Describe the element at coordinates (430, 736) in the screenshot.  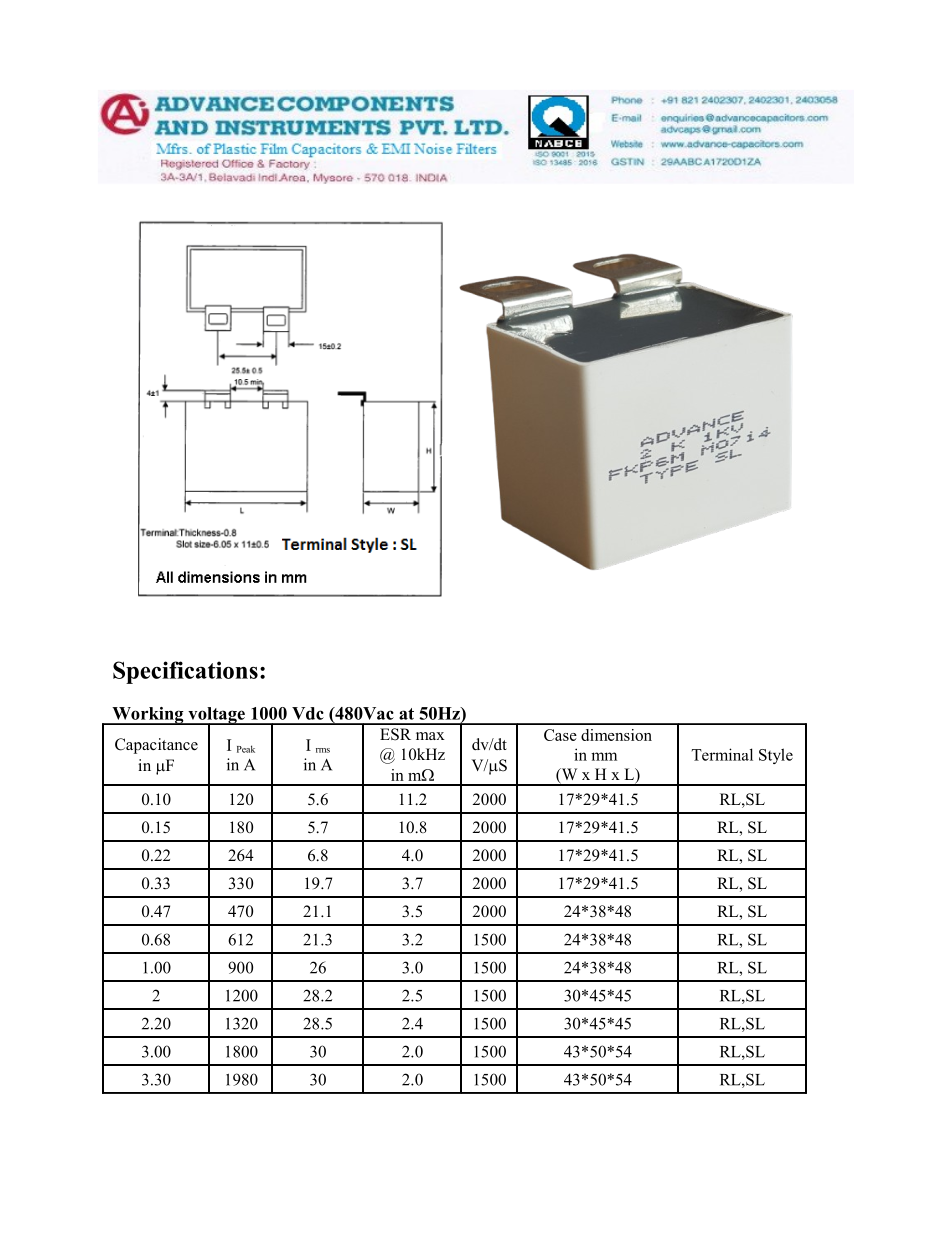
I see `max` at that location.
